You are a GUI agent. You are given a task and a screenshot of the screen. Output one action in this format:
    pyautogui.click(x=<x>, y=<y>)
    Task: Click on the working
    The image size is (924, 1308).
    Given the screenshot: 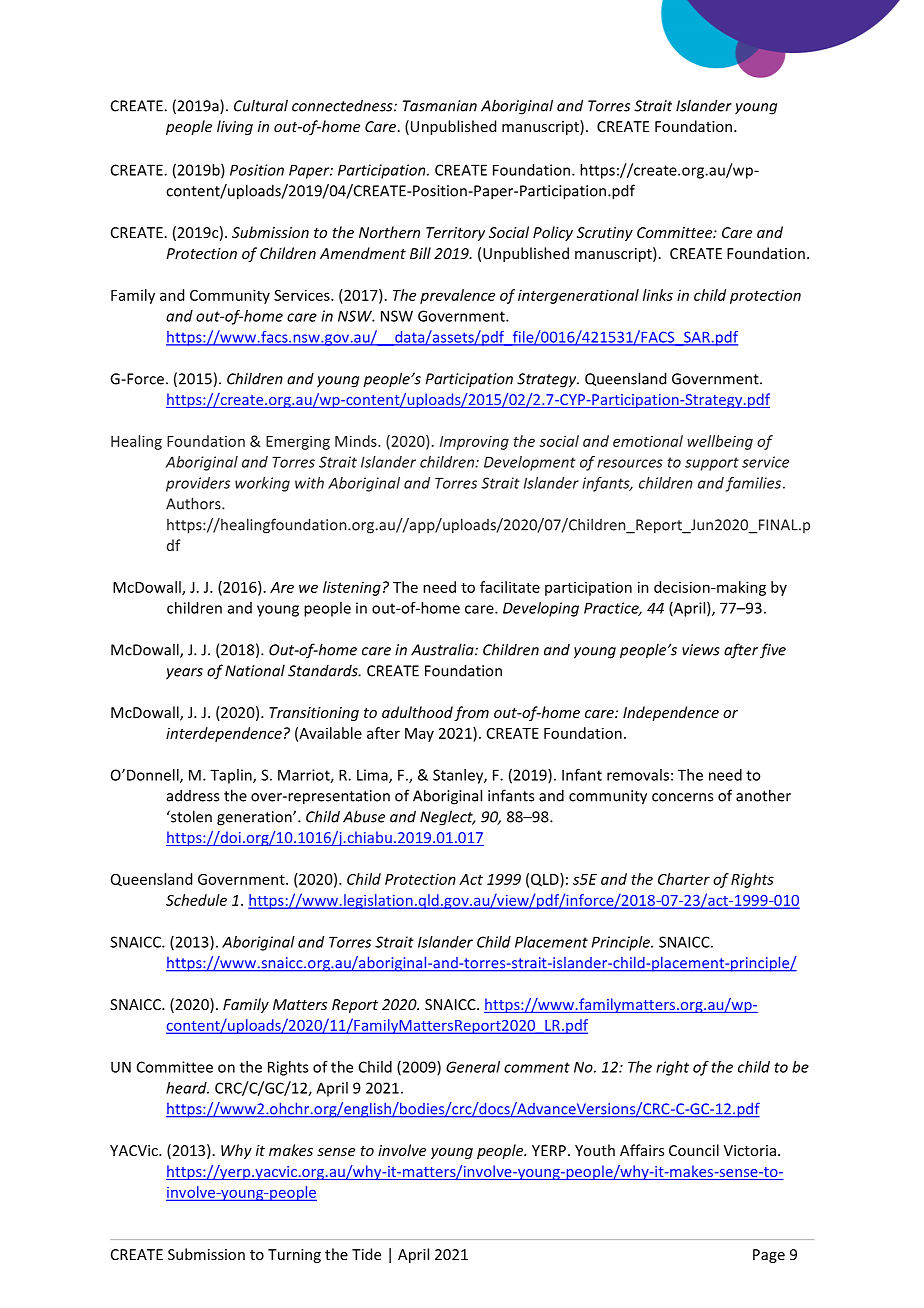 What is the action you would take?
    pyautogui.click(x=262, y=484)
